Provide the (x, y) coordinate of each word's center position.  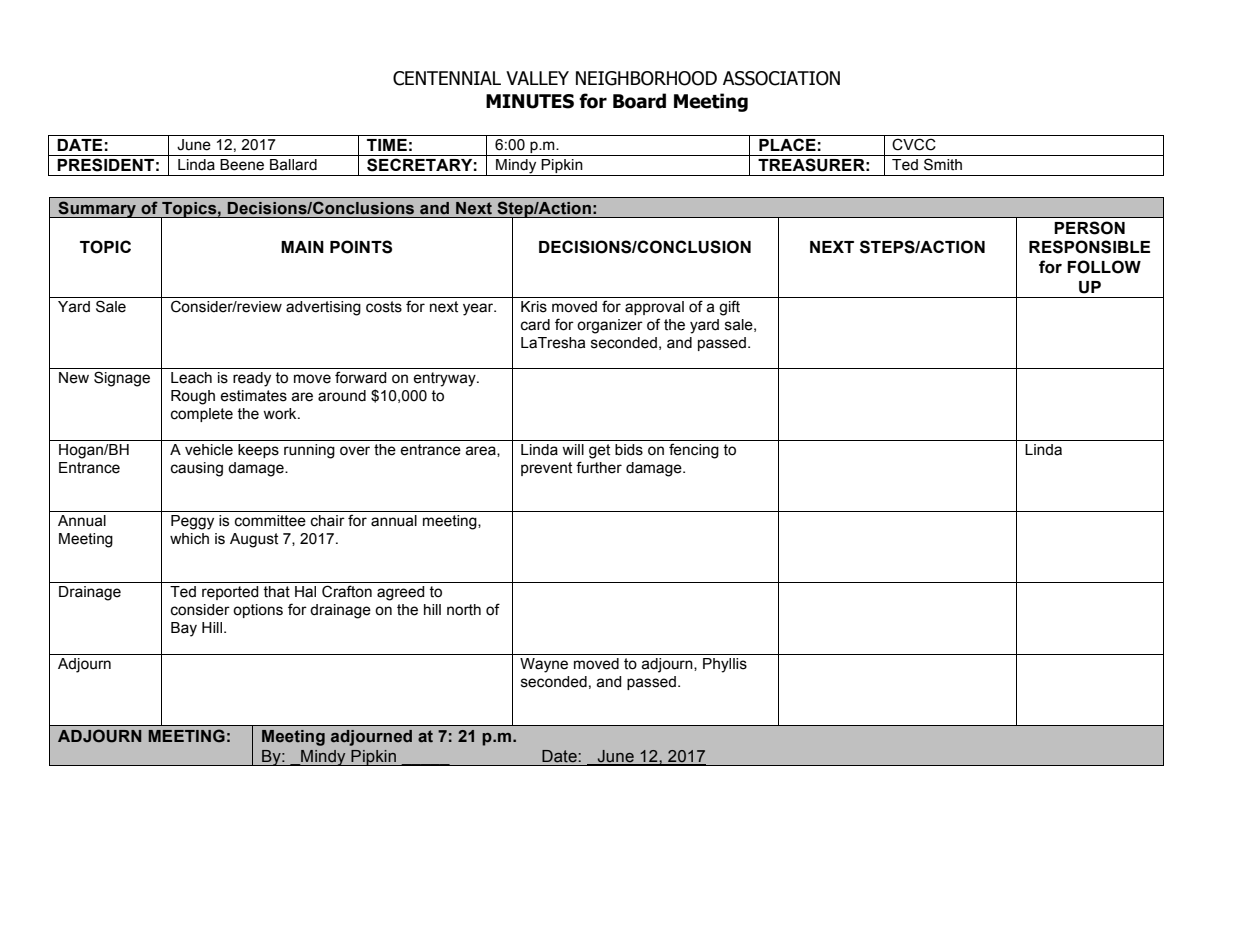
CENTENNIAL (447, 78)
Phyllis (725, 665)
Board (639, 101)
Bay (184, 629)
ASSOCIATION (781, 78)
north (464, 610)
